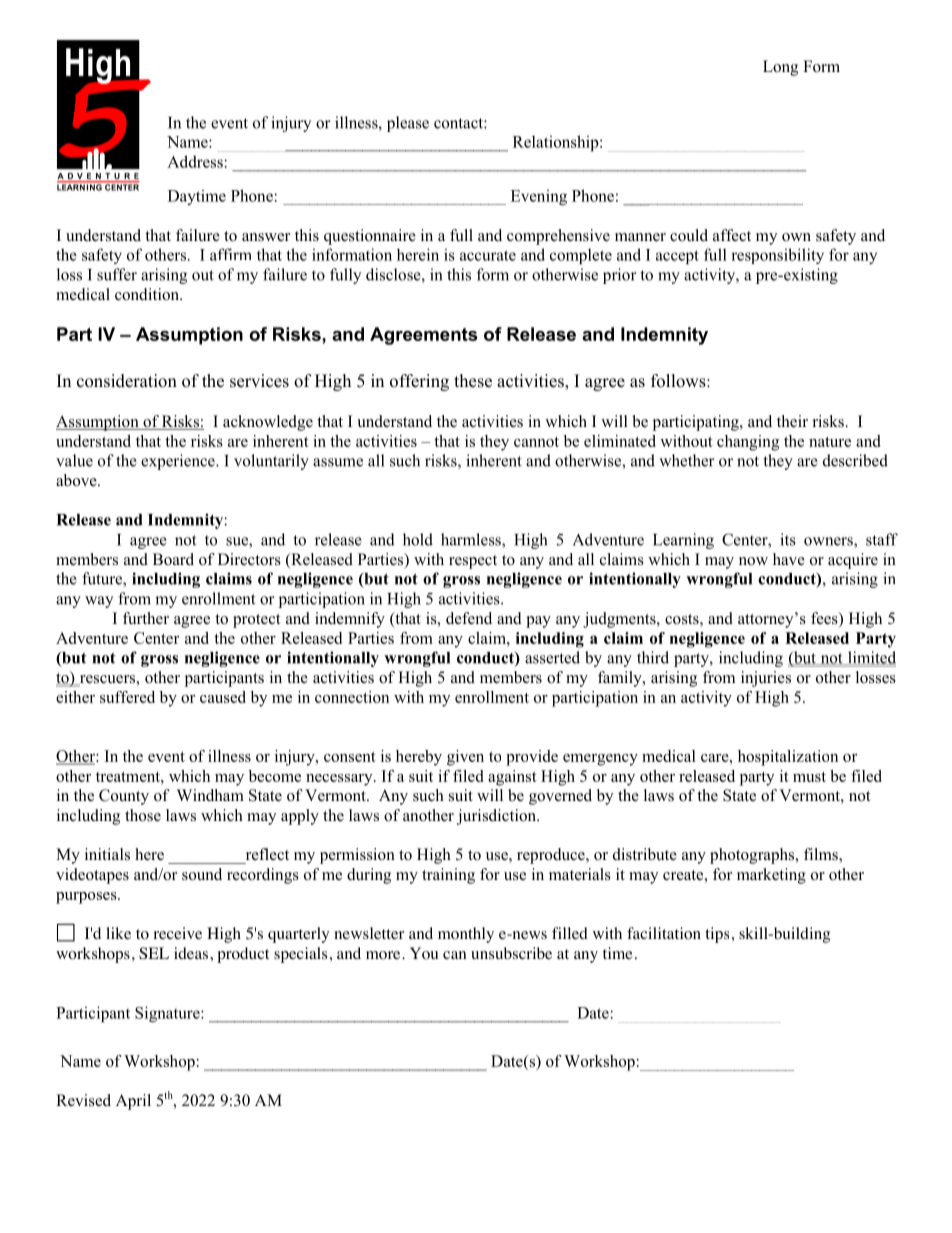 Image resolution: width=952 pixels, height=1233 pixels. I want to click on harmless, so click(472, 540).
